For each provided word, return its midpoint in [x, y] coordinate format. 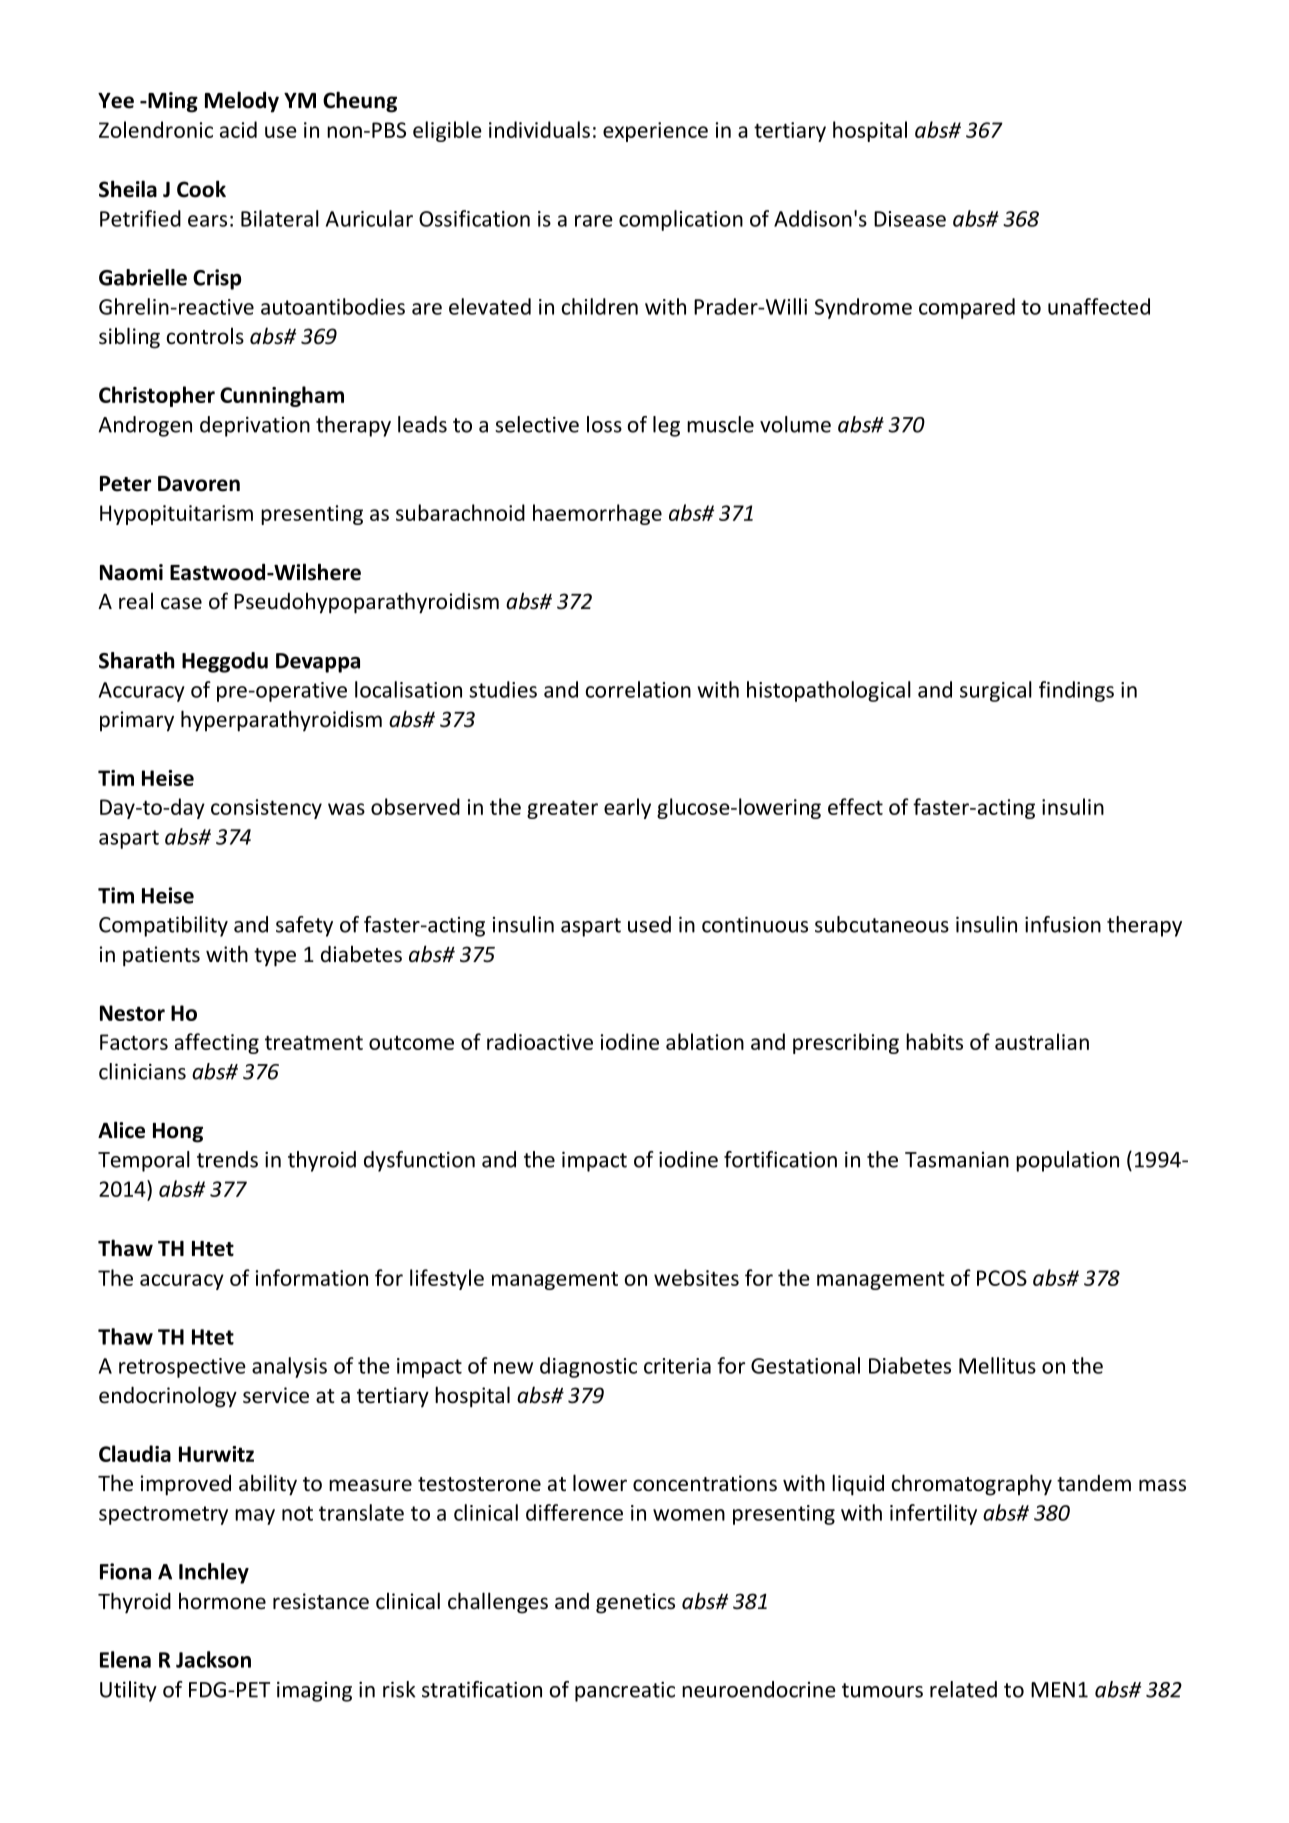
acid [238, 129]
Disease [910, 219]
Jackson [213, 1659]
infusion [1063, 924]
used [649, 924]
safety [304, 926]
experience [655, 132]
